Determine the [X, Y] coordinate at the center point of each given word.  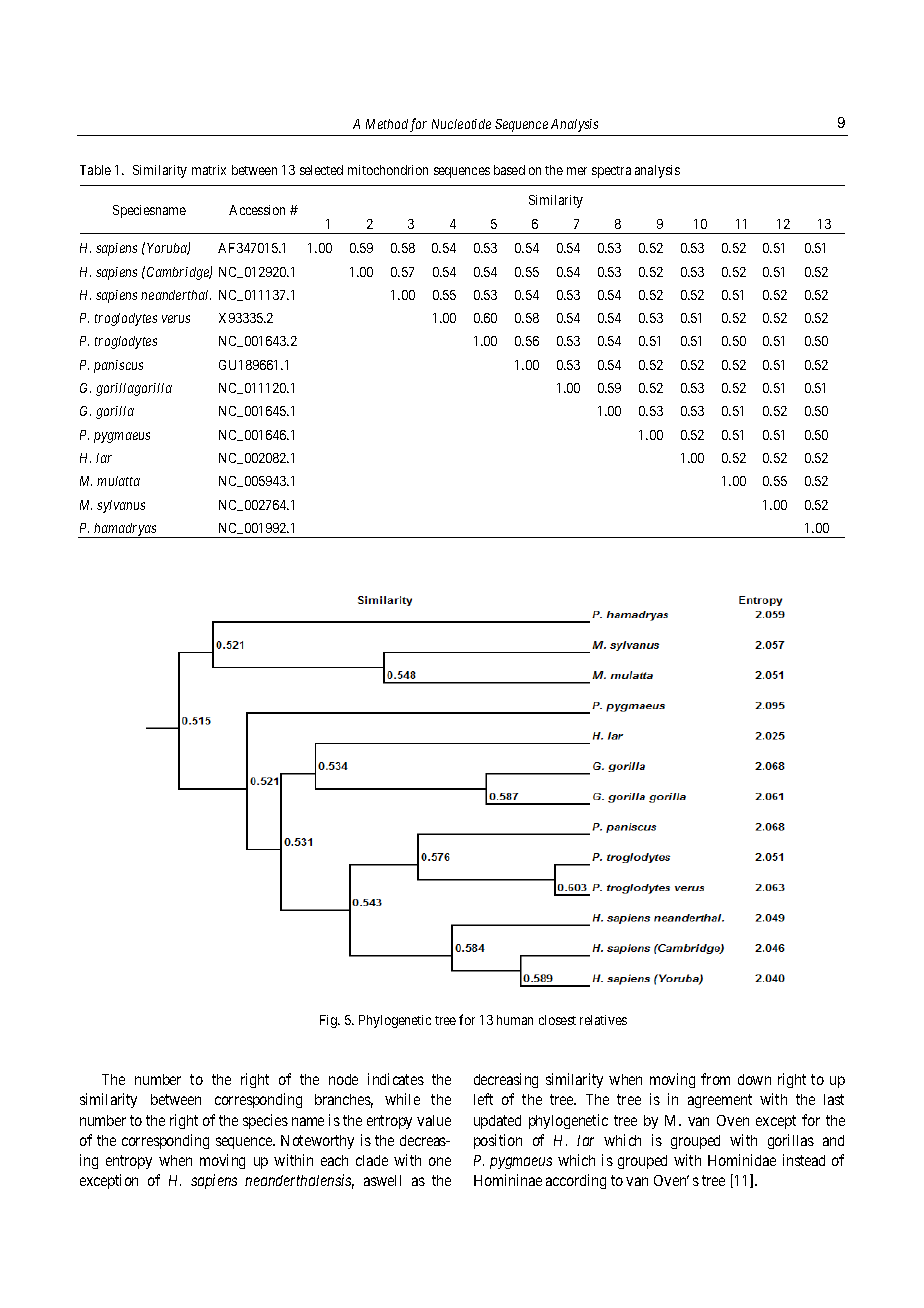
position [498, 1141]
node [343, 1079]
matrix [209, 170]
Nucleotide [461, 124]
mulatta [118, 481]
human [515, 1020]
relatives [603, 1020]
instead [804, 1160]
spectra [611, 172]
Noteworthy [317, 1142]
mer [577, 171]
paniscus [118, 366]
